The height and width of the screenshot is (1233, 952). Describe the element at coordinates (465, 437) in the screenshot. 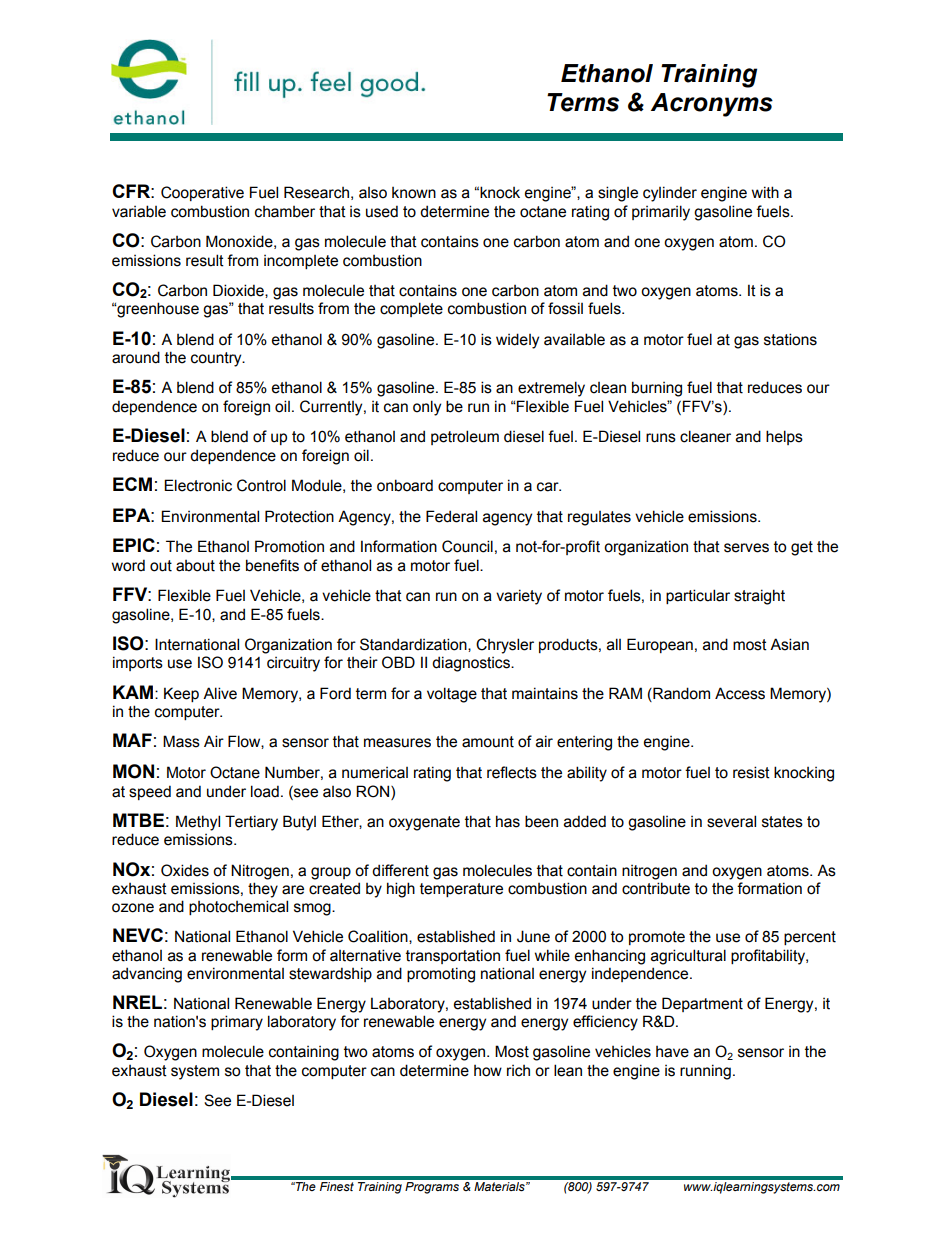

I see `petroleum` at that location.
